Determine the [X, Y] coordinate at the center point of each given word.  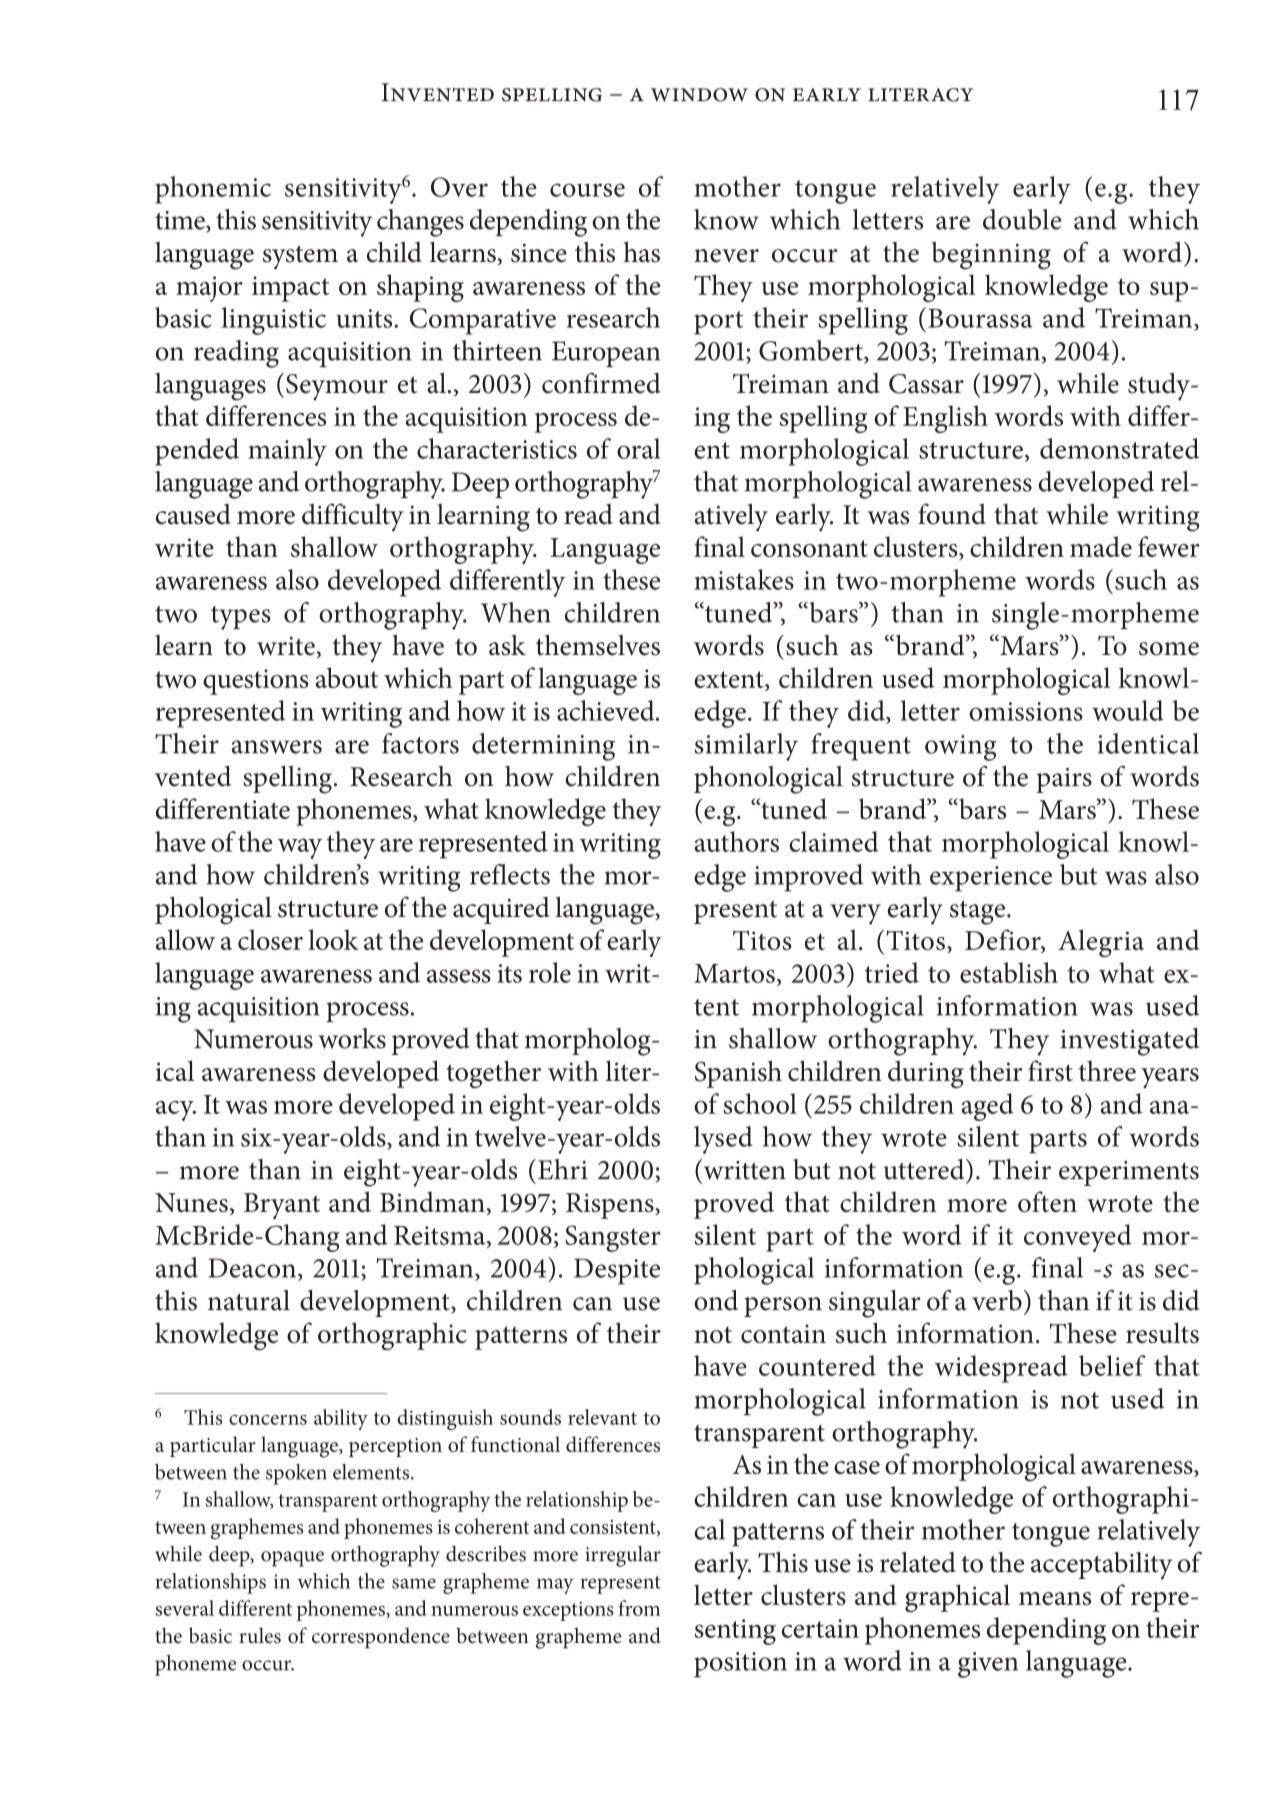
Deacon [252, 1268]
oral [639, 448]
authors [737, 841]
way [300, 848]
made [1101, 546]
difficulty [353, 517]
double [1022, 219]
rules [260, 1635]
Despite [617, 1271]
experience [991, 879]
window [699, 95]
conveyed [1078, 1238]
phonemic [213, 190]
